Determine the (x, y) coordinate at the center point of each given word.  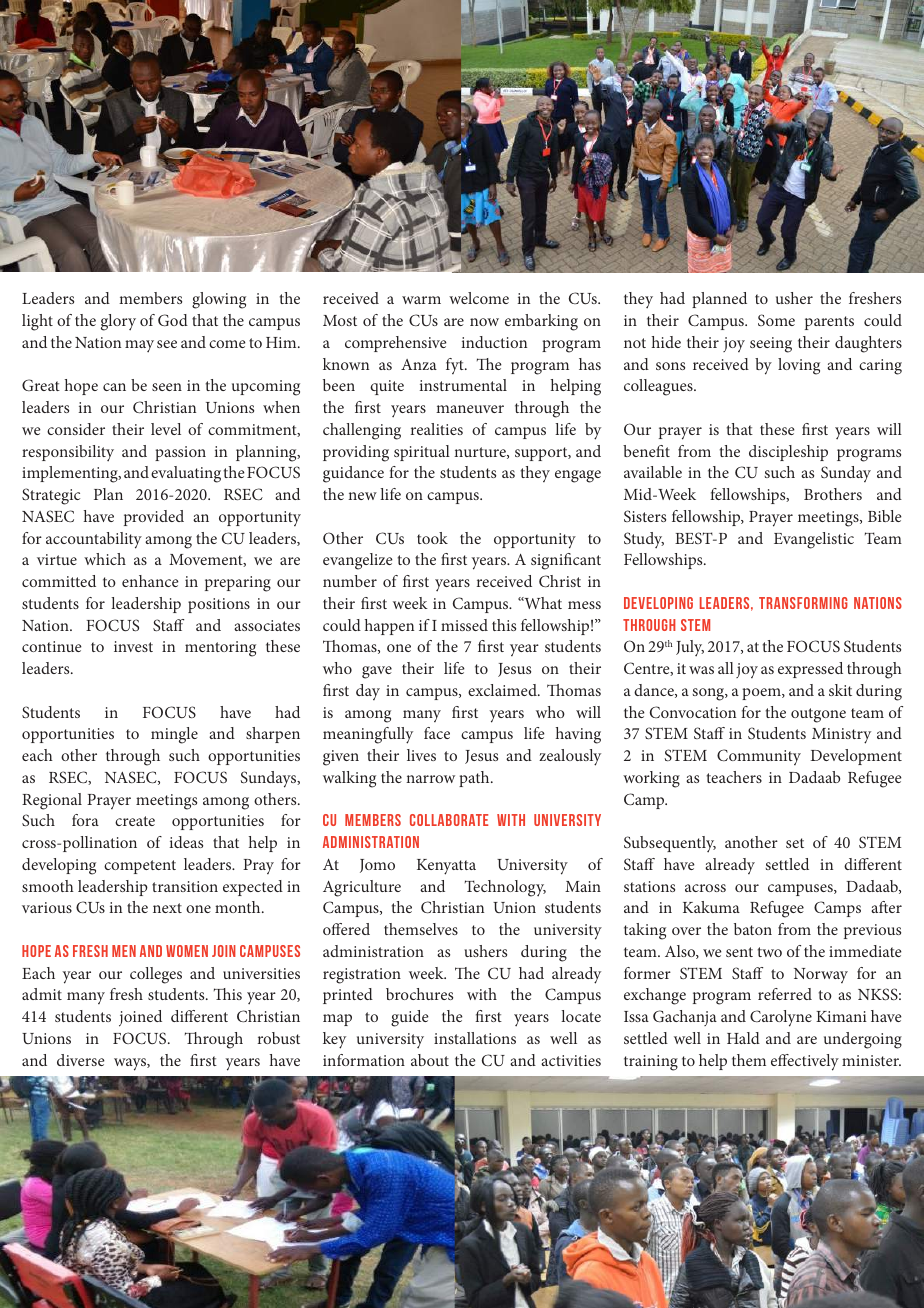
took (432, 538)
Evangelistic (814, 540)
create (135, 821)
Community (759, 757)
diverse (81, 1060)
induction (494, 342)
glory (118, 322)
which (105, 559)
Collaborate (449, 820)
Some (776, 320)
